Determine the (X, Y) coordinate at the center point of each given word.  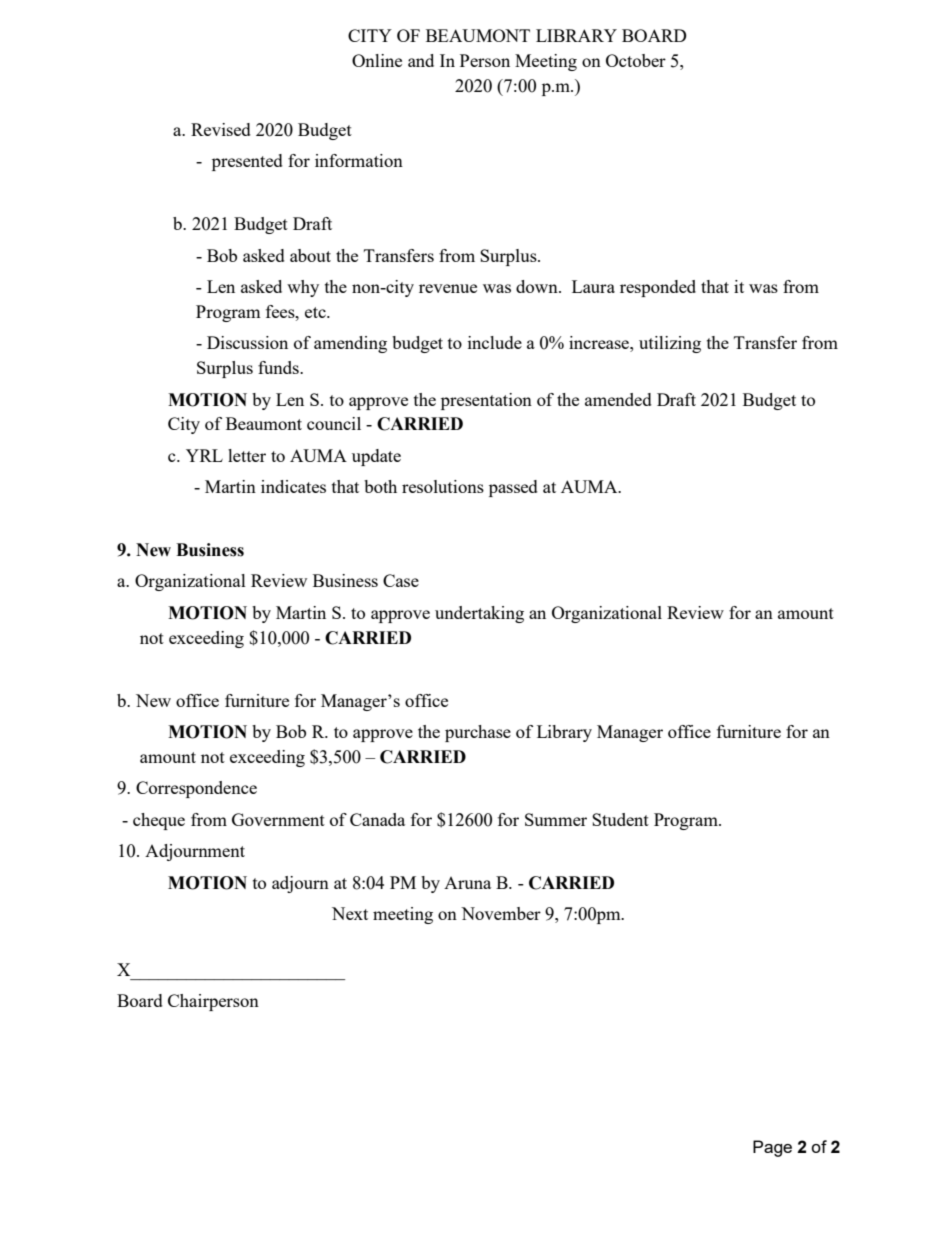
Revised (221, 129)
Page (772, 1148)
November (501, 913)
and (421, 60)
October (636, 60)
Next (350, 913)
